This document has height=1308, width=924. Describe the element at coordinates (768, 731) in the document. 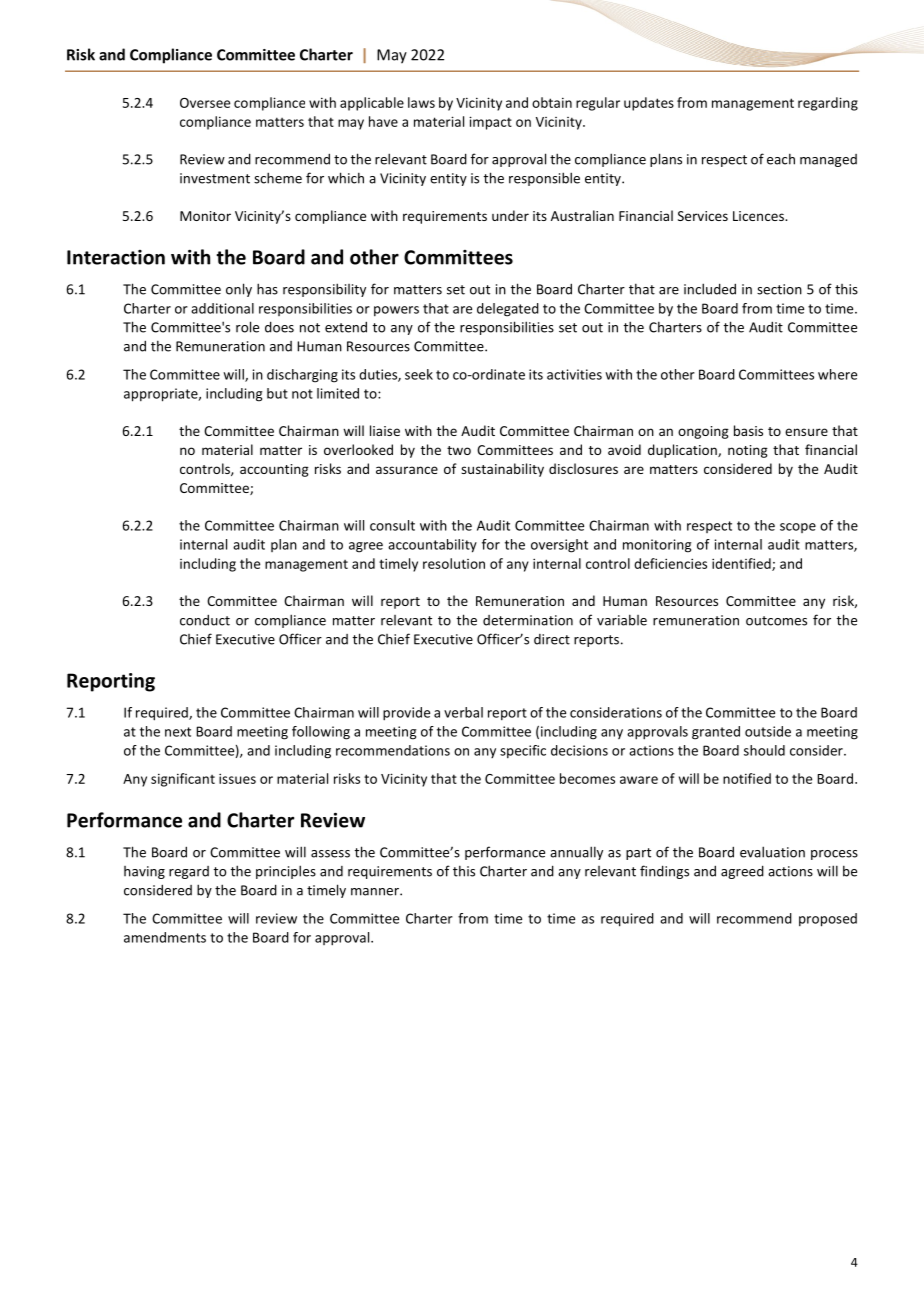

I see `outside` at that location.
